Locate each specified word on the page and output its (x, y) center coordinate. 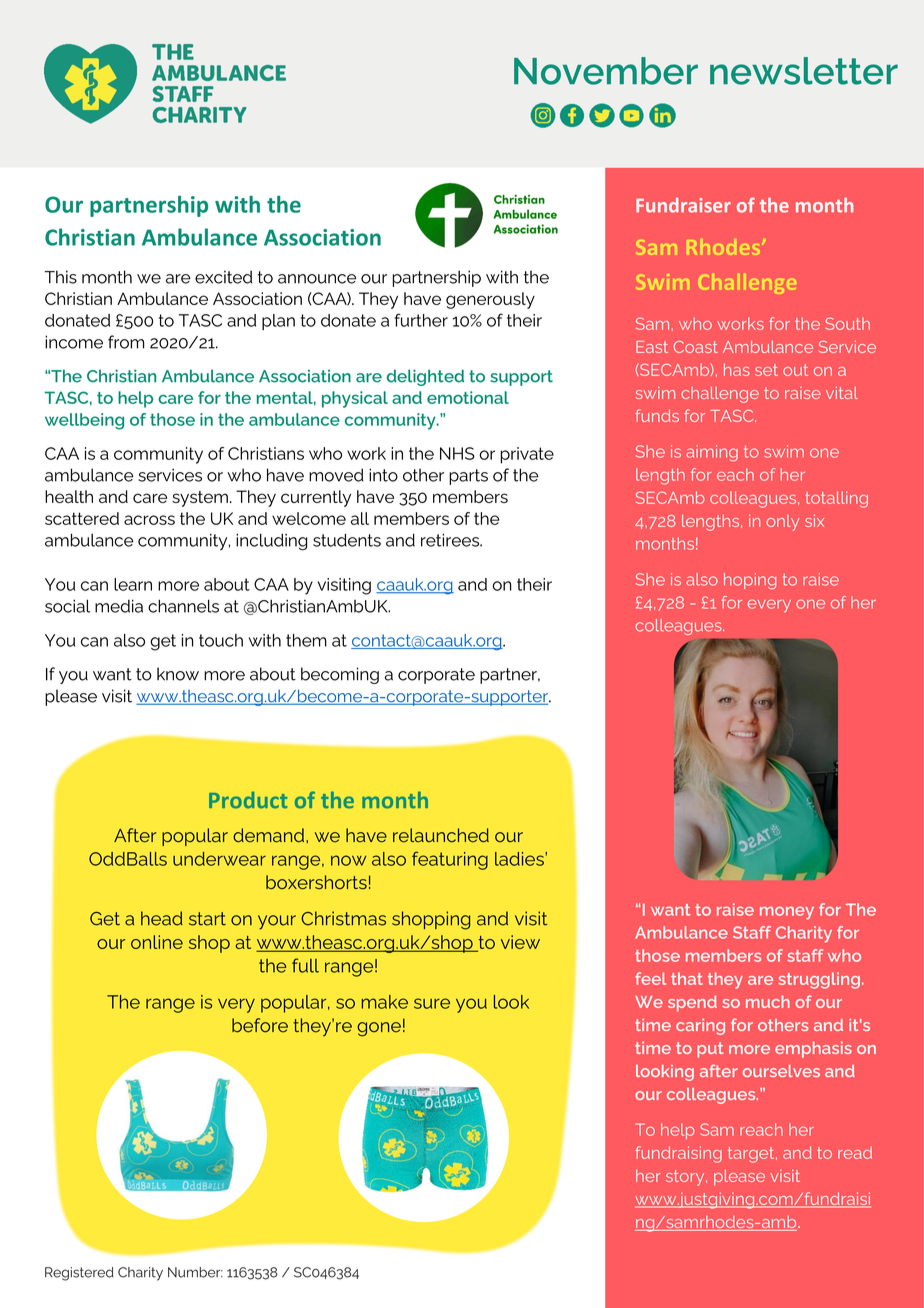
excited (223, 277)
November (606, 71)
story (686, 1178)
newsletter (804, 71)
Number (195, 1272)
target (752, 1155)
